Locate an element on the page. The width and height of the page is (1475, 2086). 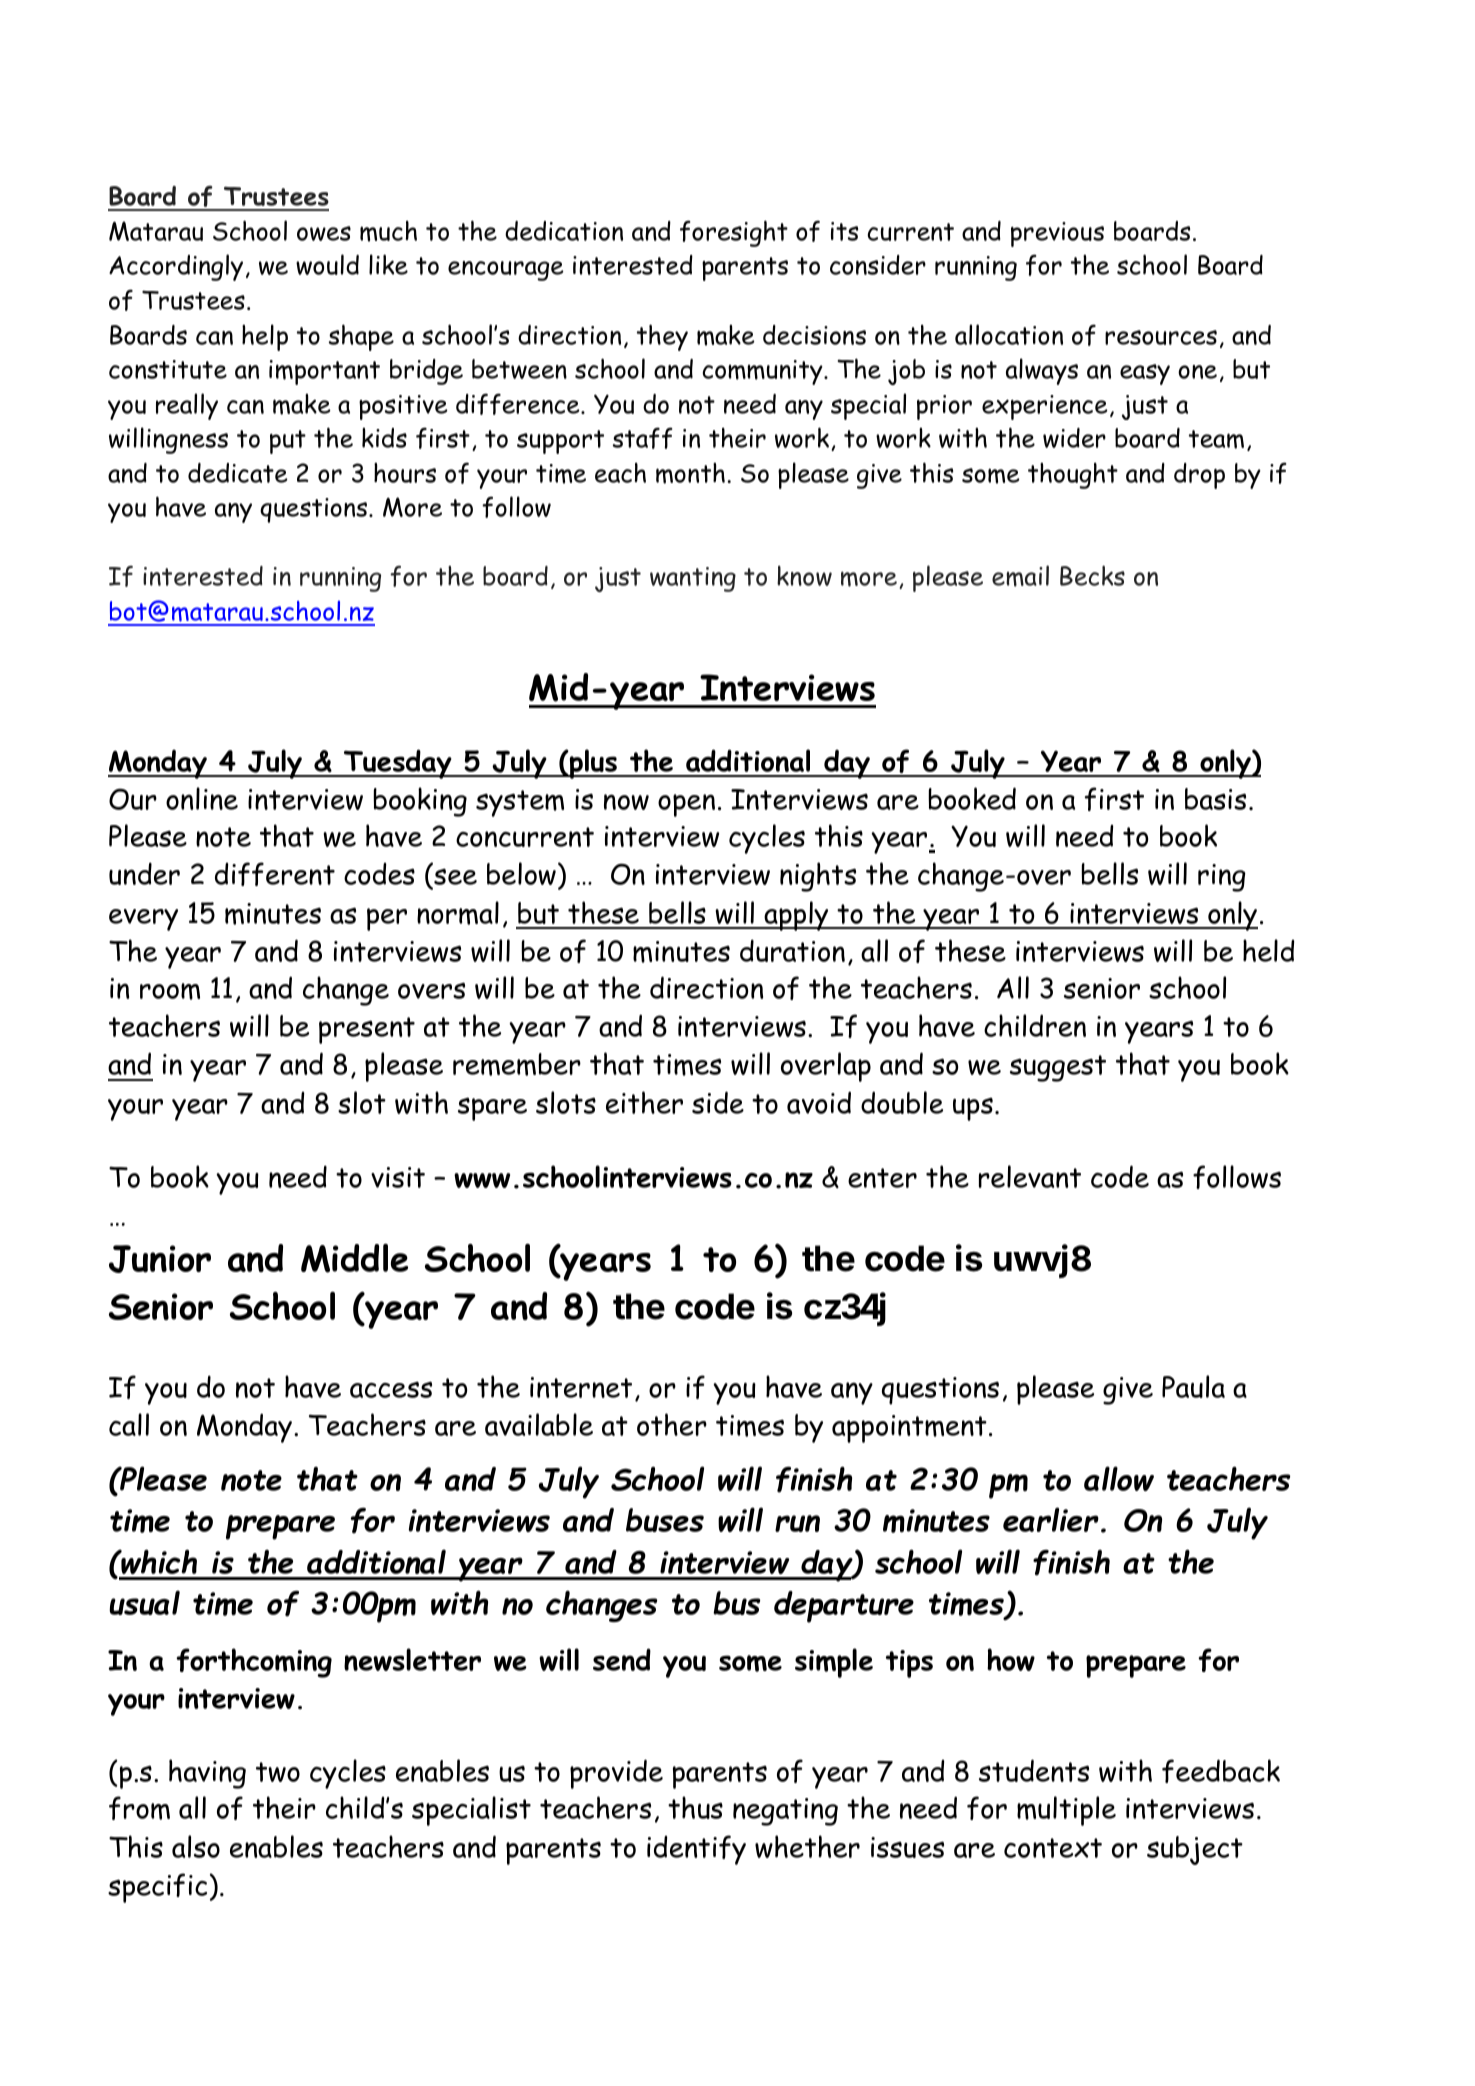
identify is located at coordinates (696, 1850).
